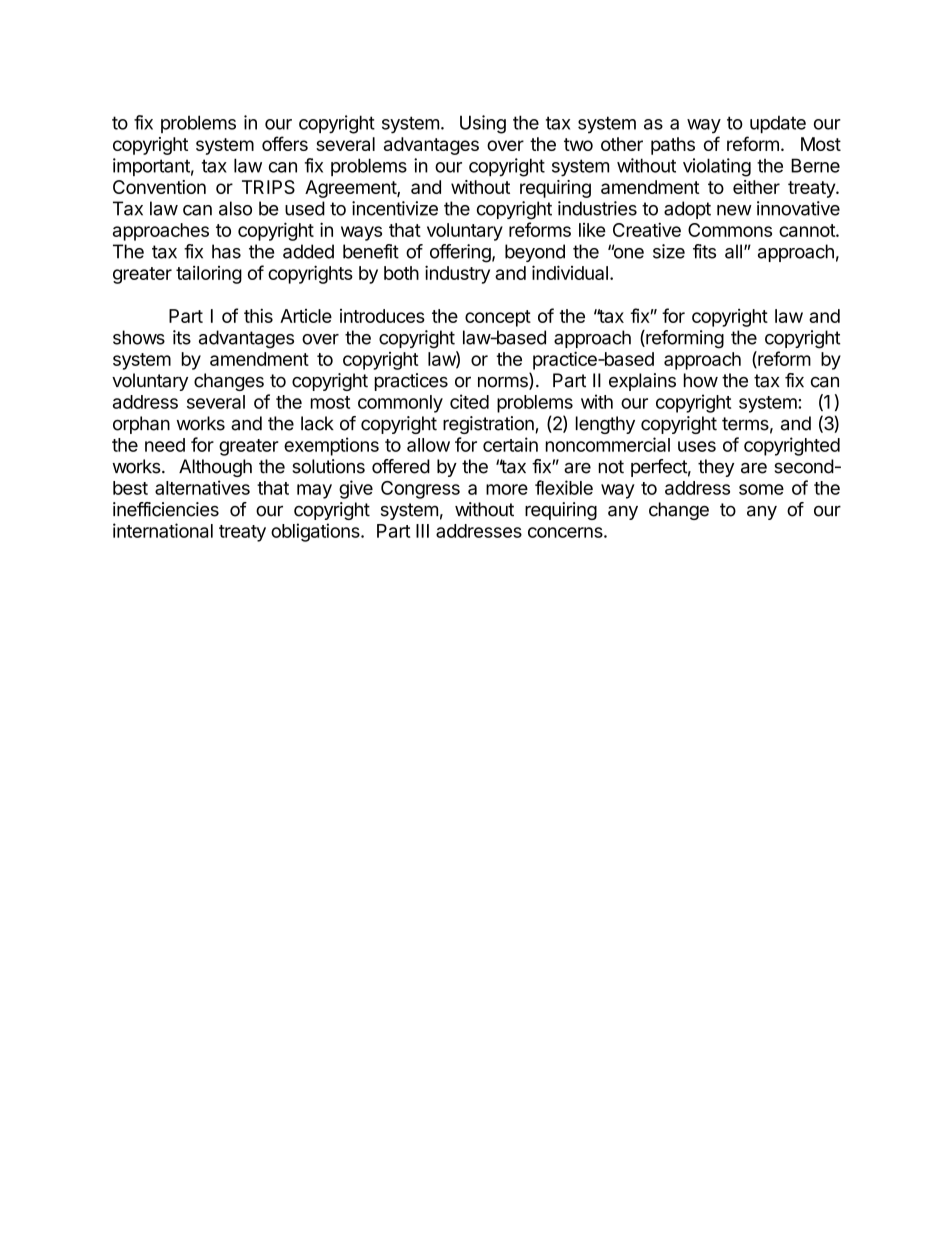  What do you see at coordinates (258, 315) in the screenshot?
I see `this` at bounding box center [258, 315].
